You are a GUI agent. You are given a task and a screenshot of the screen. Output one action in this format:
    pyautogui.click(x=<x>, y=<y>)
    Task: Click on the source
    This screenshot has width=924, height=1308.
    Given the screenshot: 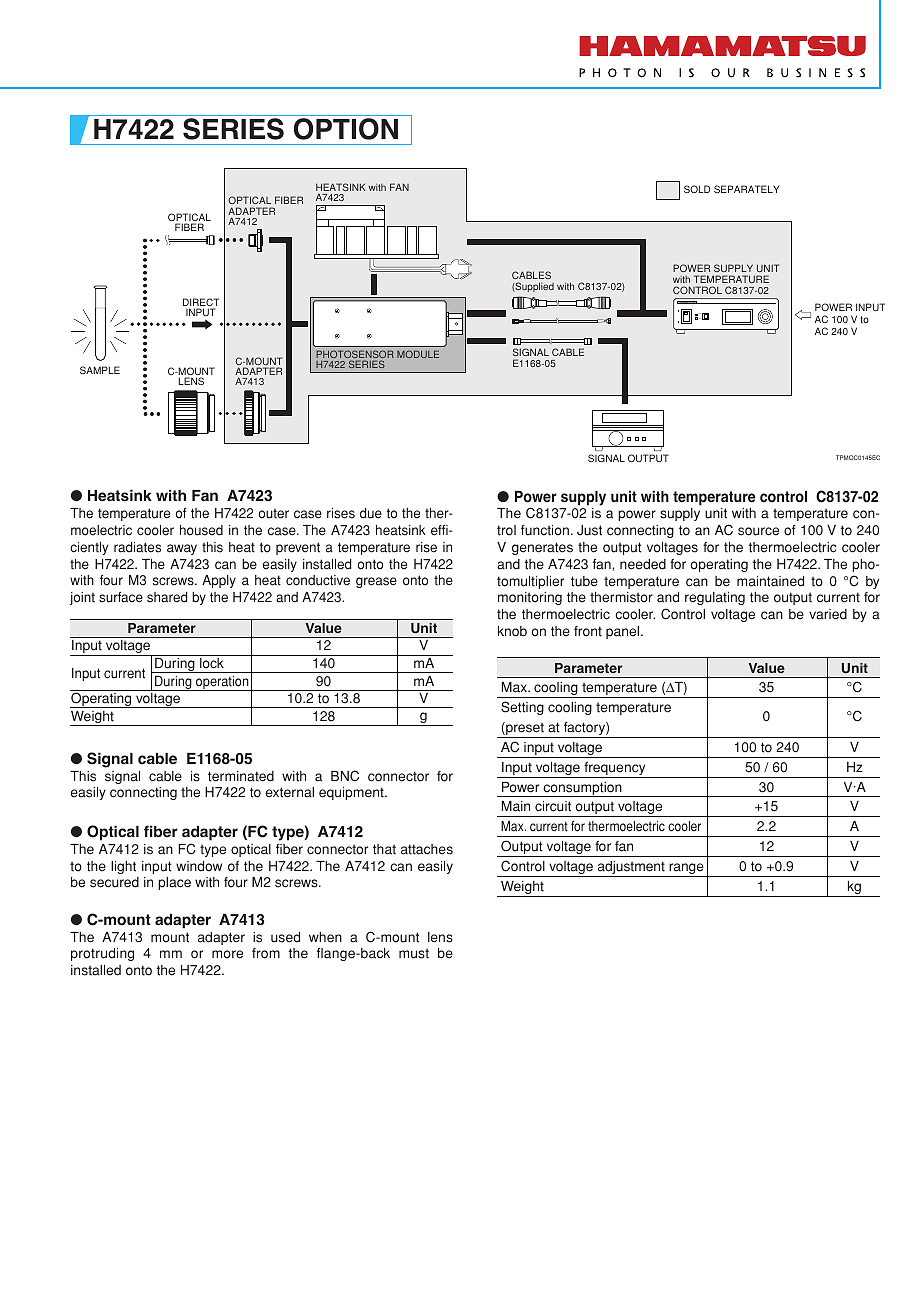 What is the action you would take?
    pyautogui.click(x=758, y=531)
